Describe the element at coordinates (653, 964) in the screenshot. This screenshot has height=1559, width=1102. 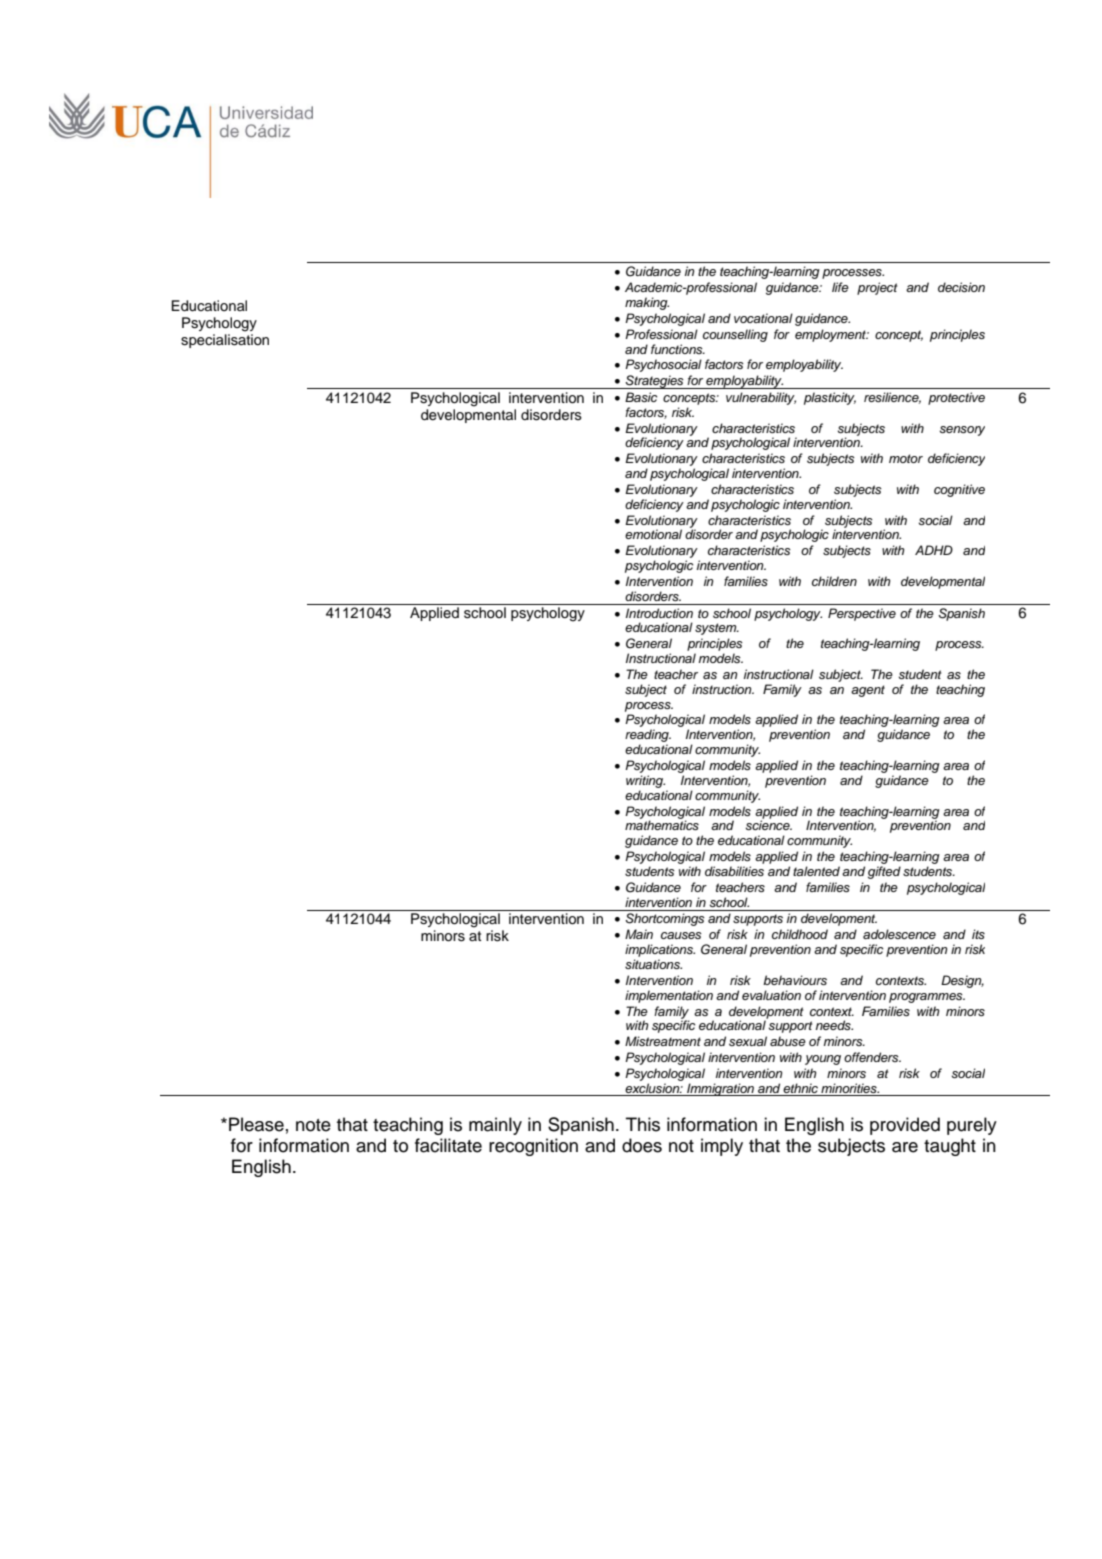
I see `situations` at that location.
